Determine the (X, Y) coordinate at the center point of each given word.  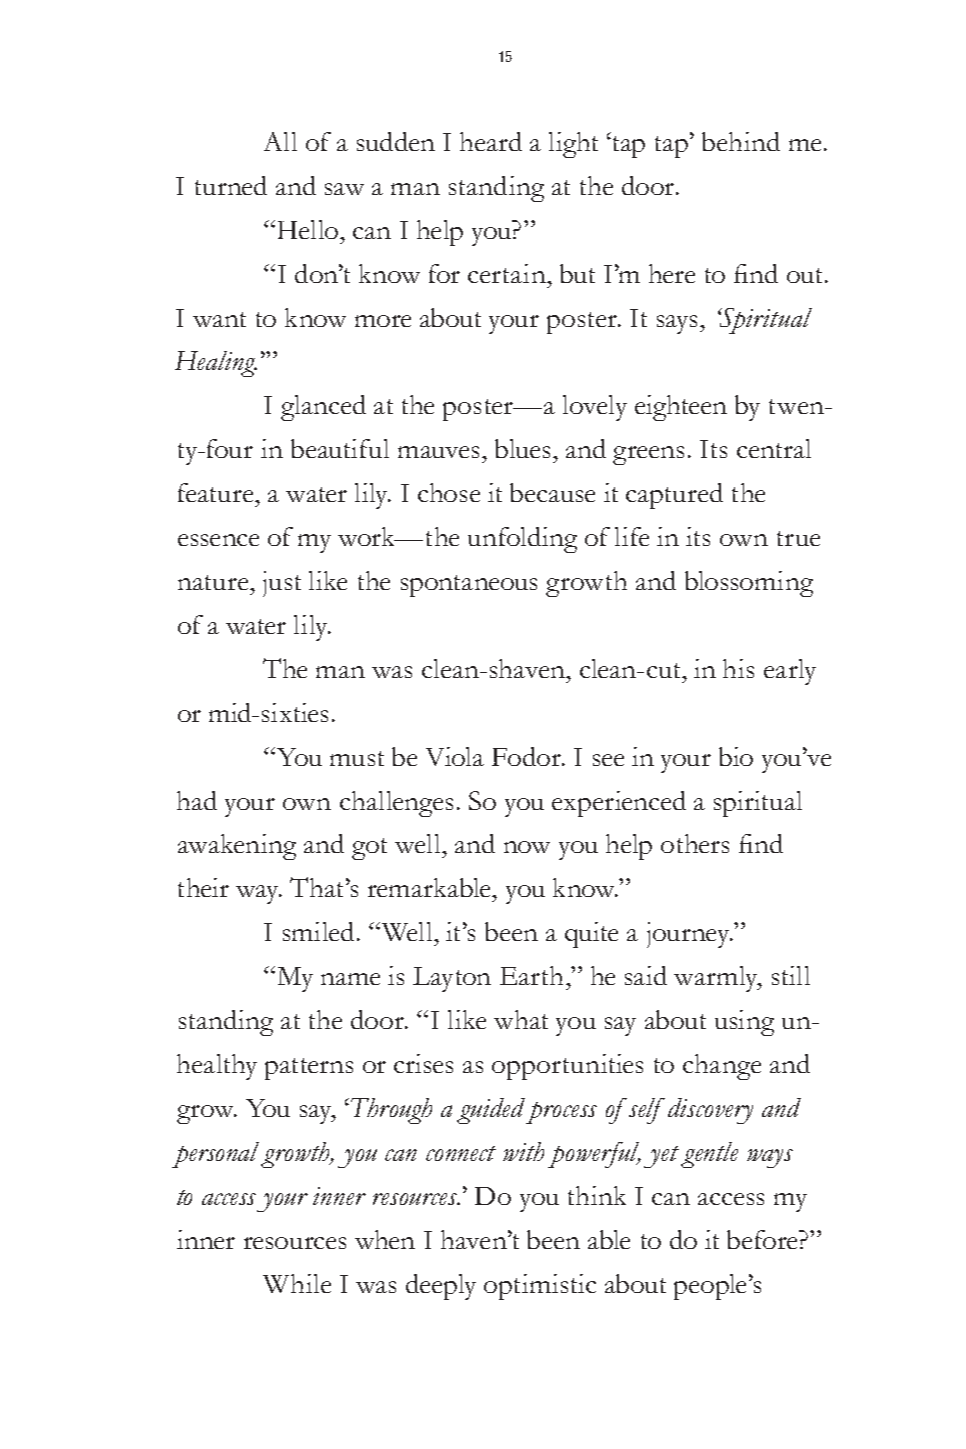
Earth (531, 975)
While (297, 1283)
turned (231, 185)
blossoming (749, 584)
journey (690, 935)
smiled (318, 931)
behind (741, 141)
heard (491, 141)
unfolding (522, 540)
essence (218, 540)
